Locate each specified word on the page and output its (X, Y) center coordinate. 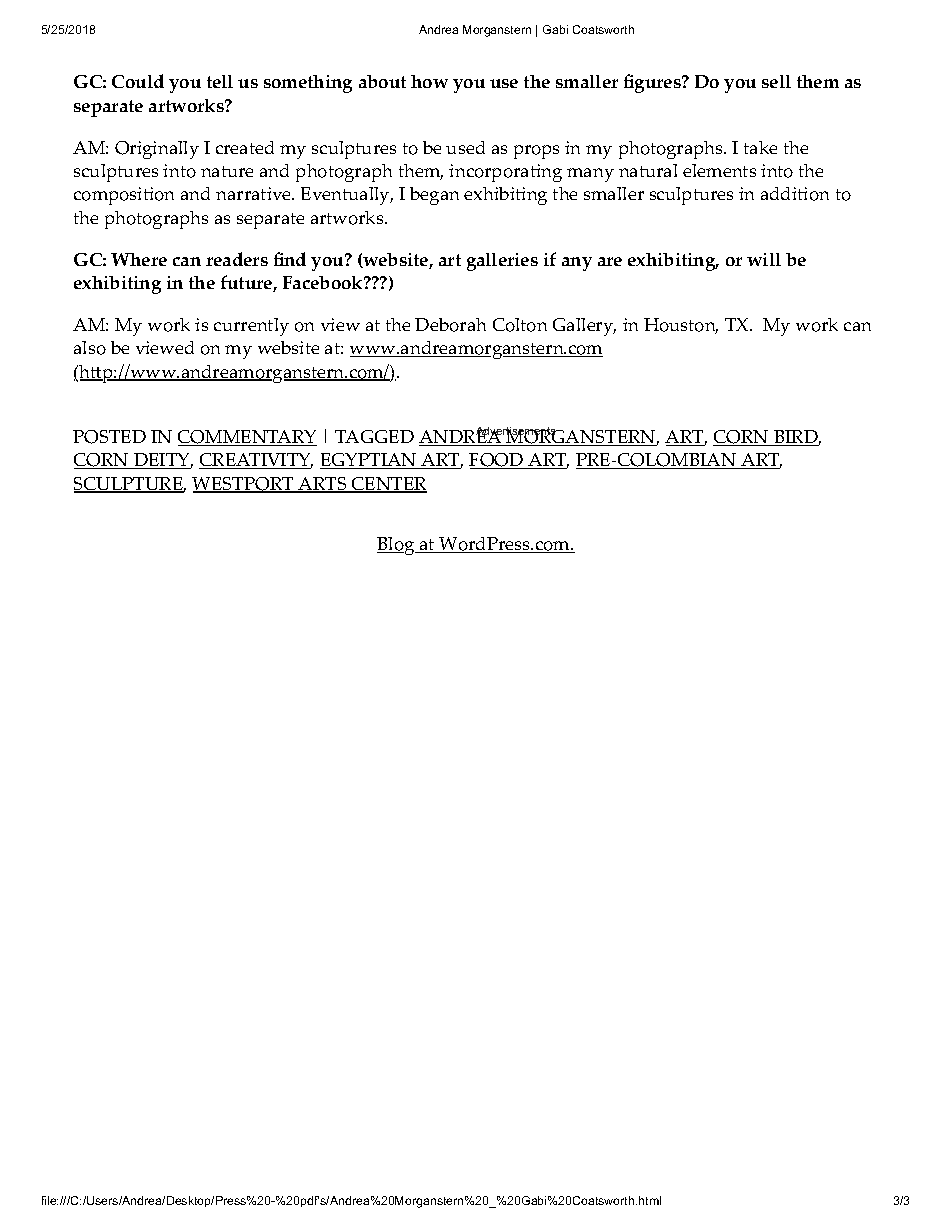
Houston (681, 326)
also (90, 348)
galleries (502, 262)
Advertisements (517, 432)
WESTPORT (244, 485)
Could (138, 81)
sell (776, 81)
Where (139, 259)
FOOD (497, 461)
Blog (397, 546)
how (429, 81)
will (764, 259)
